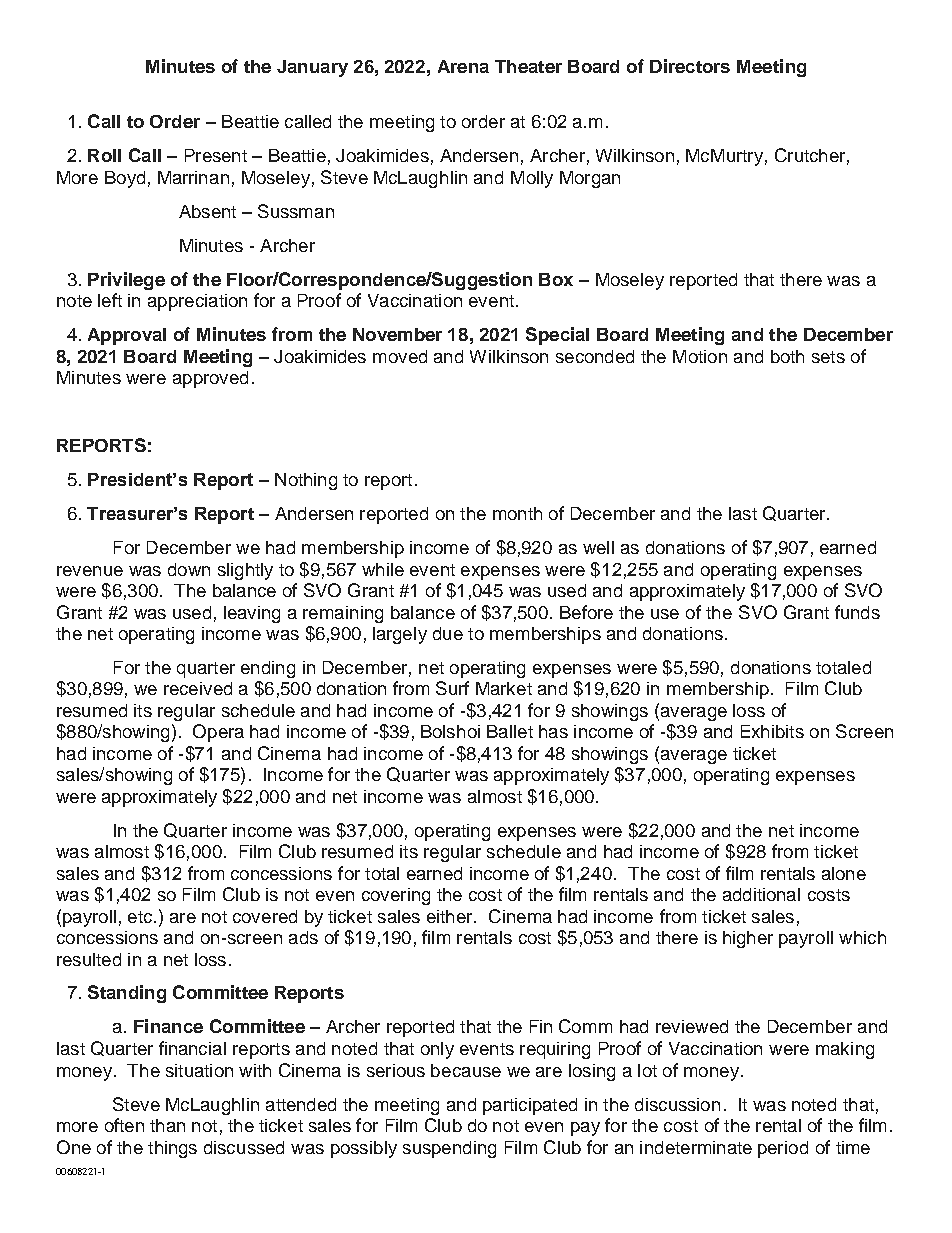  Describe the element at coordinates (167, 1125) in the document. I see `than` at that location.
